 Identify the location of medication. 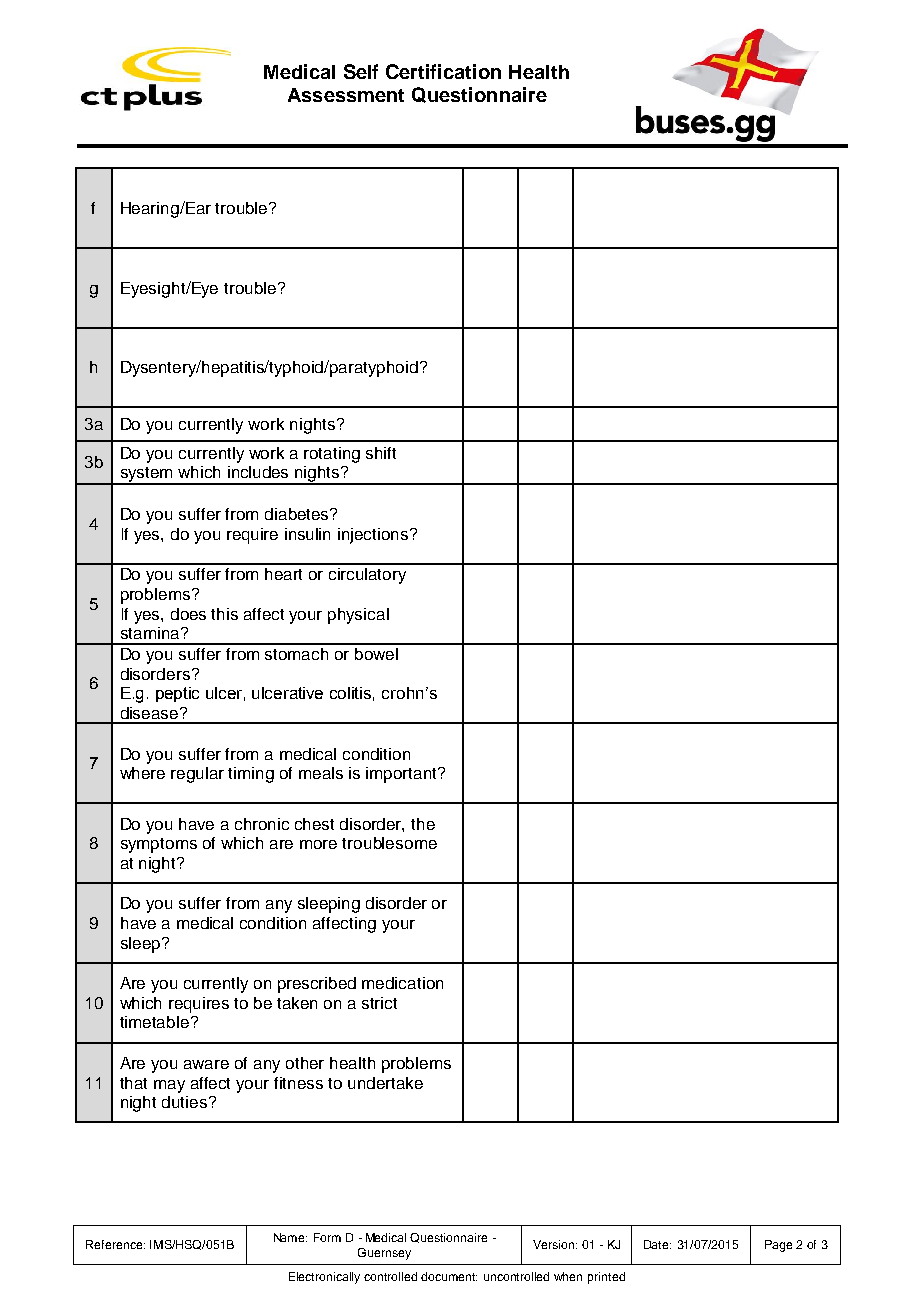
(402, 983).
